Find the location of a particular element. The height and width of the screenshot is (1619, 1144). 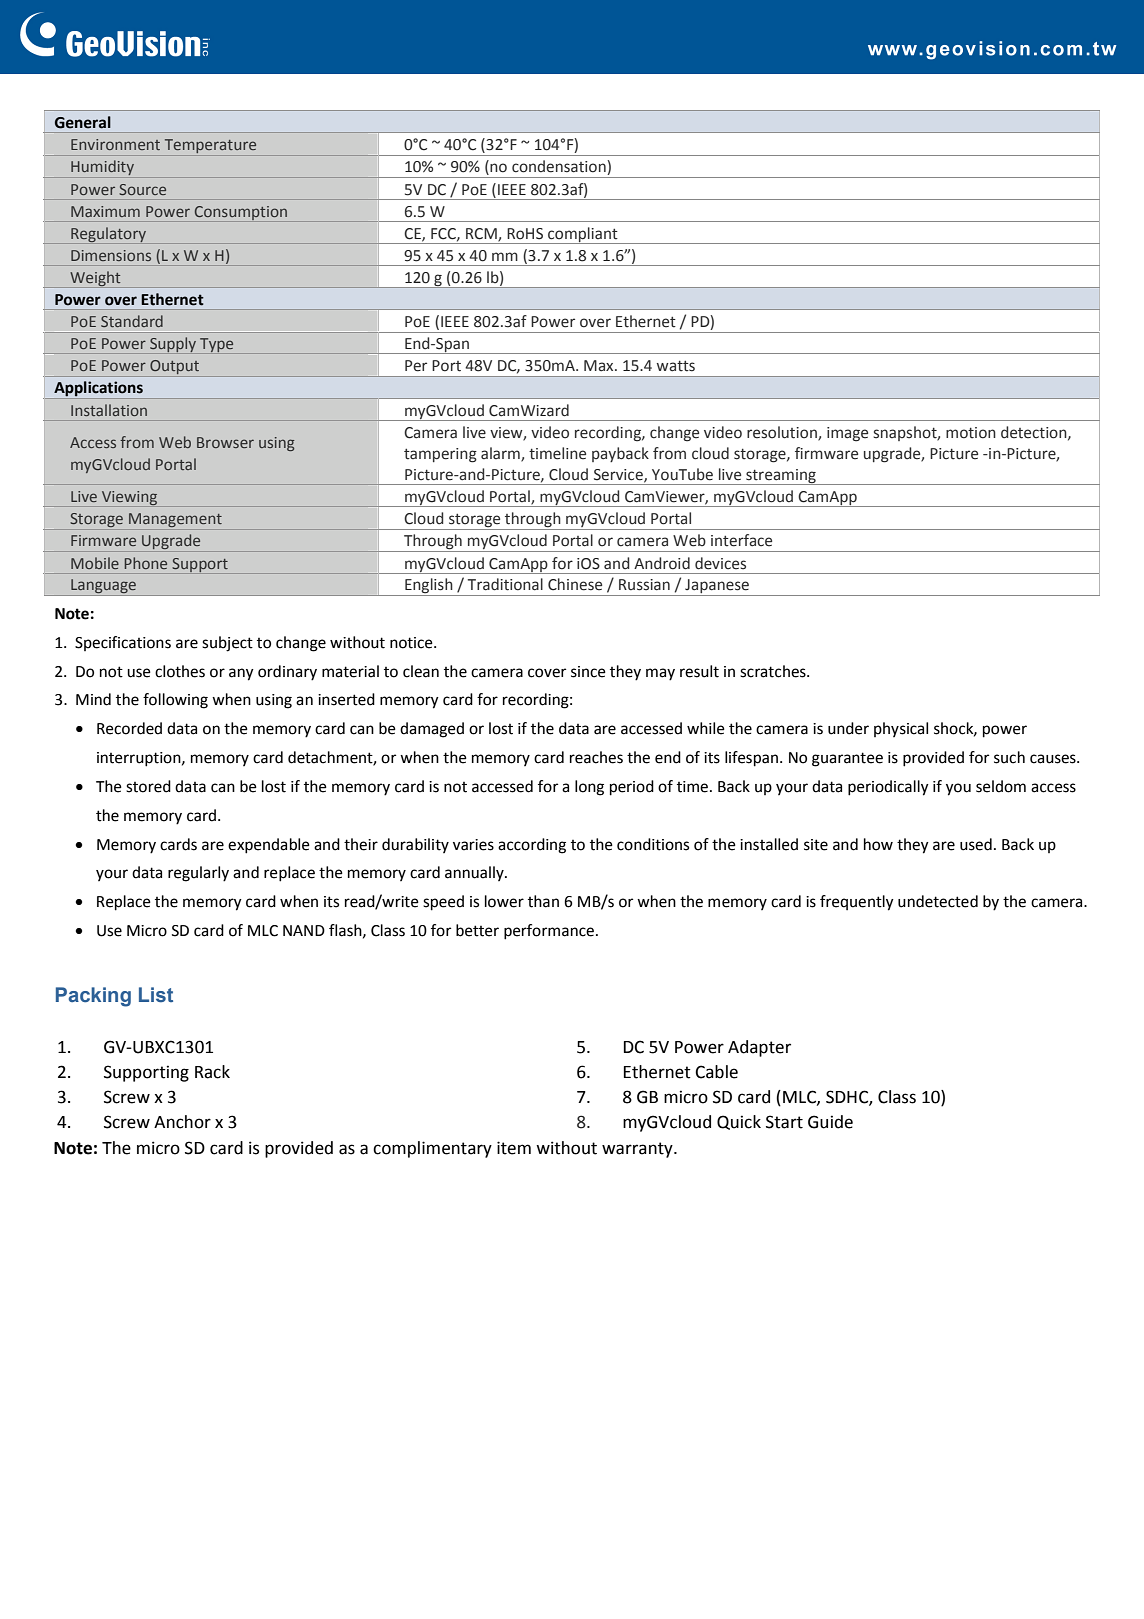

item is located at coordinates (514, 1148).
